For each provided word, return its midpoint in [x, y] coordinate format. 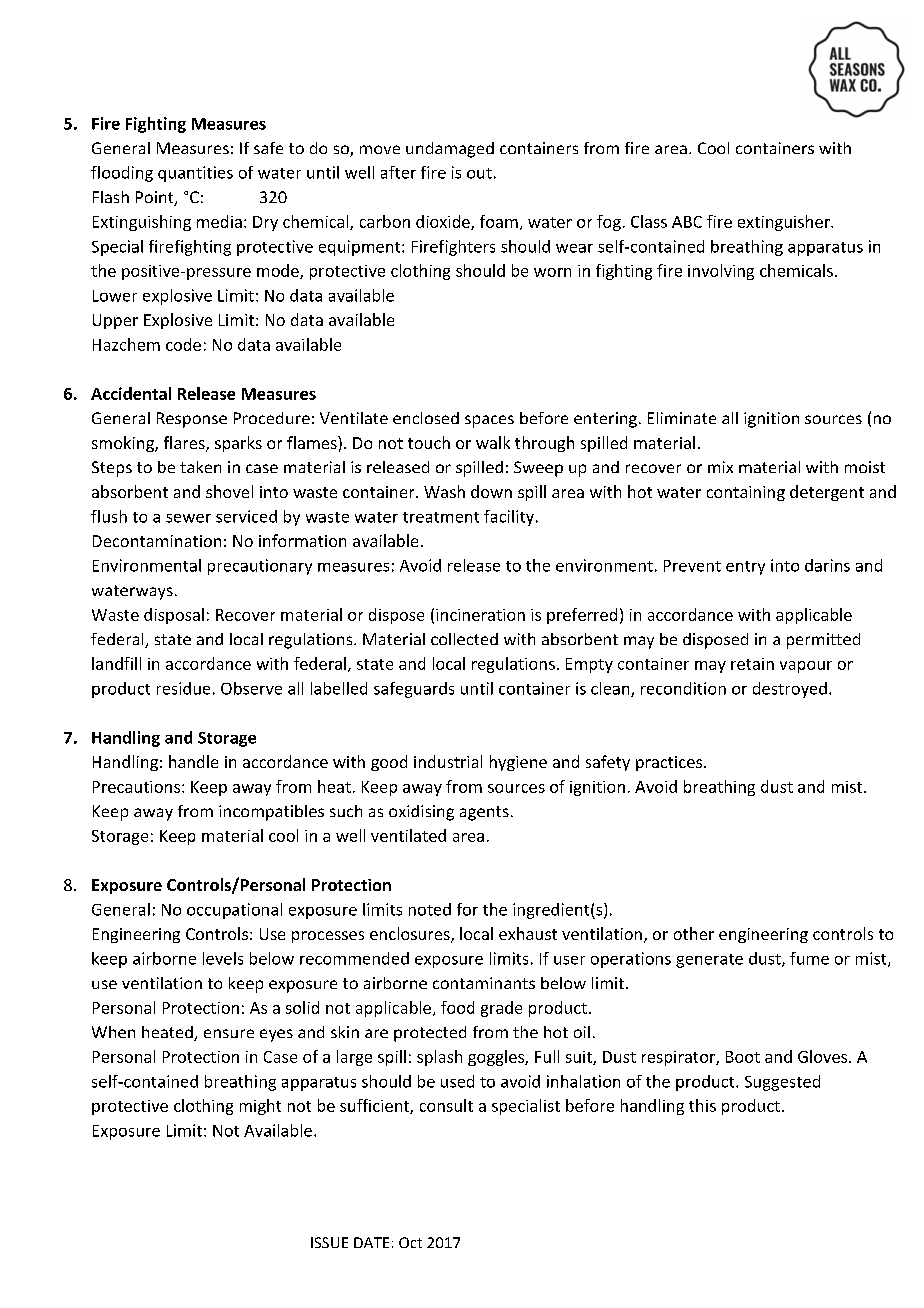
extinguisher [785, 223]
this [702, 1105]
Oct [410, 1242]
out [479, 173]
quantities [195, 174]
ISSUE [329, 1242]
